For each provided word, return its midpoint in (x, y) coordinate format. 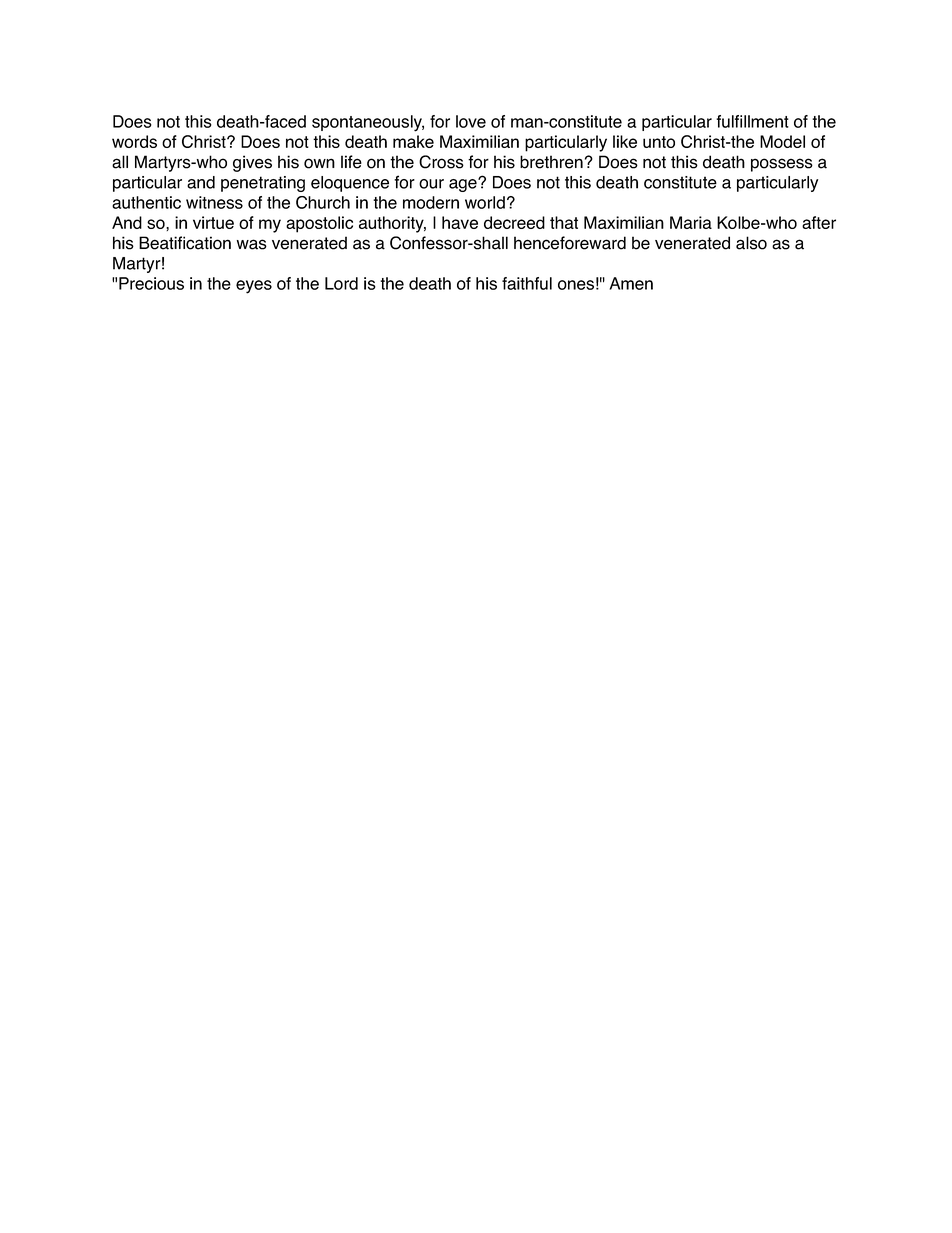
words (134, 141)
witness (214, 202)
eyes (254, 287)
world (485, 202)
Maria (691, 222)
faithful (527, 283)
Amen (631, 283)
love (471, 121)
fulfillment (752, 121)
